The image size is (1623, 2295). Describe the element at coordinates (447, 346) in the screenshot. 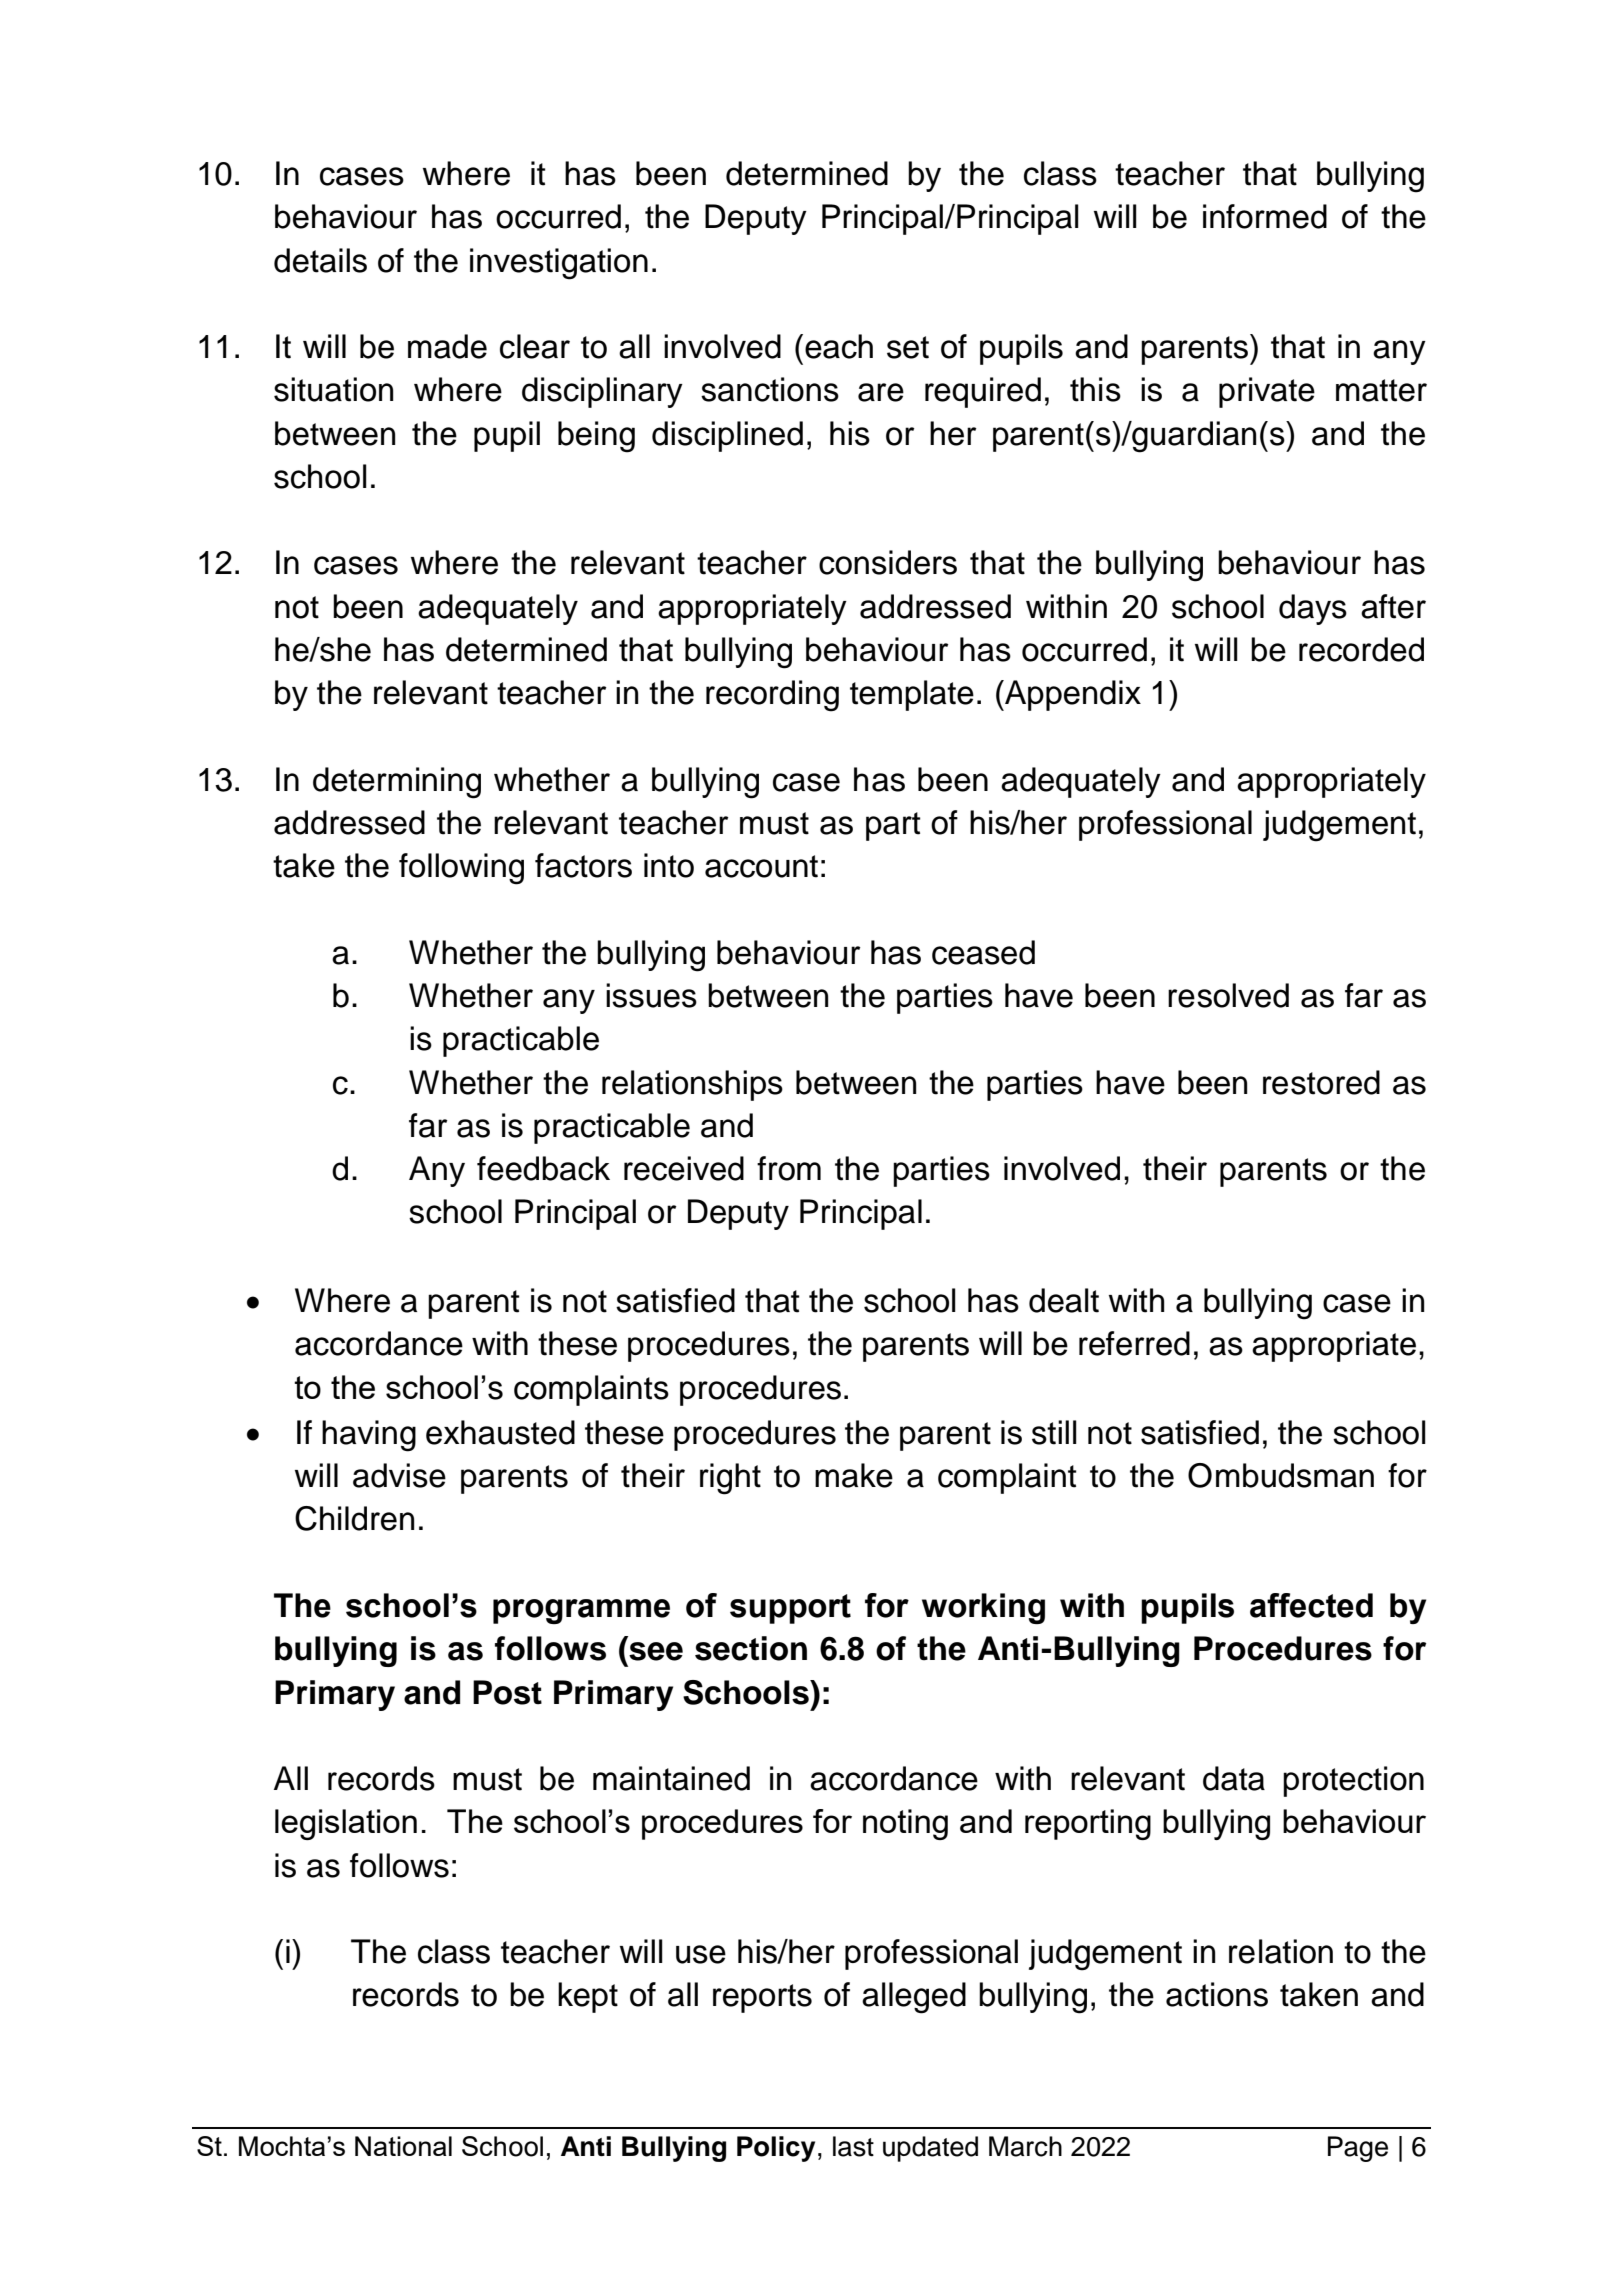

I see `made` at that location.
